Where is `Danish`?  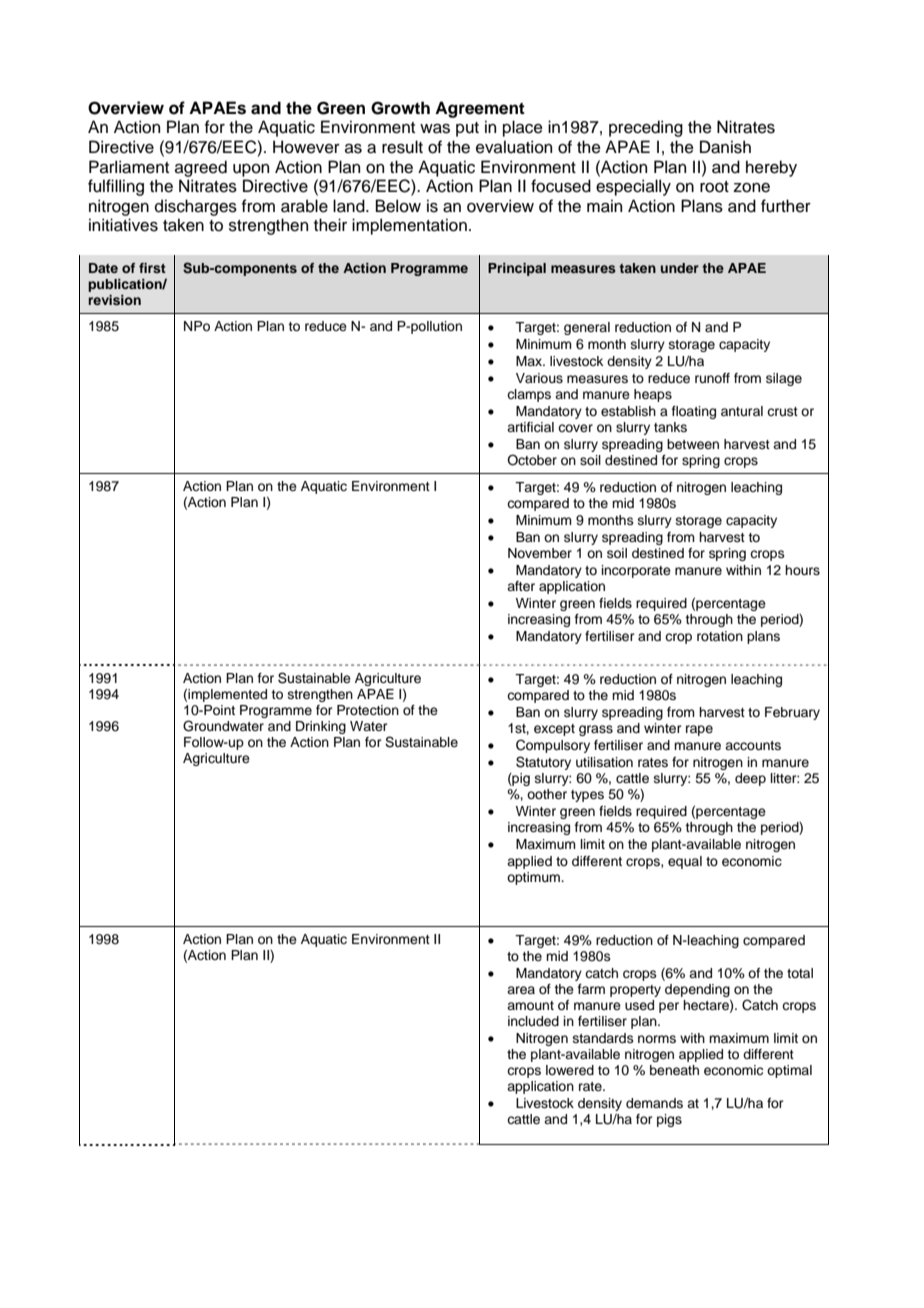 Danish is located at coordinates (725, 147).
